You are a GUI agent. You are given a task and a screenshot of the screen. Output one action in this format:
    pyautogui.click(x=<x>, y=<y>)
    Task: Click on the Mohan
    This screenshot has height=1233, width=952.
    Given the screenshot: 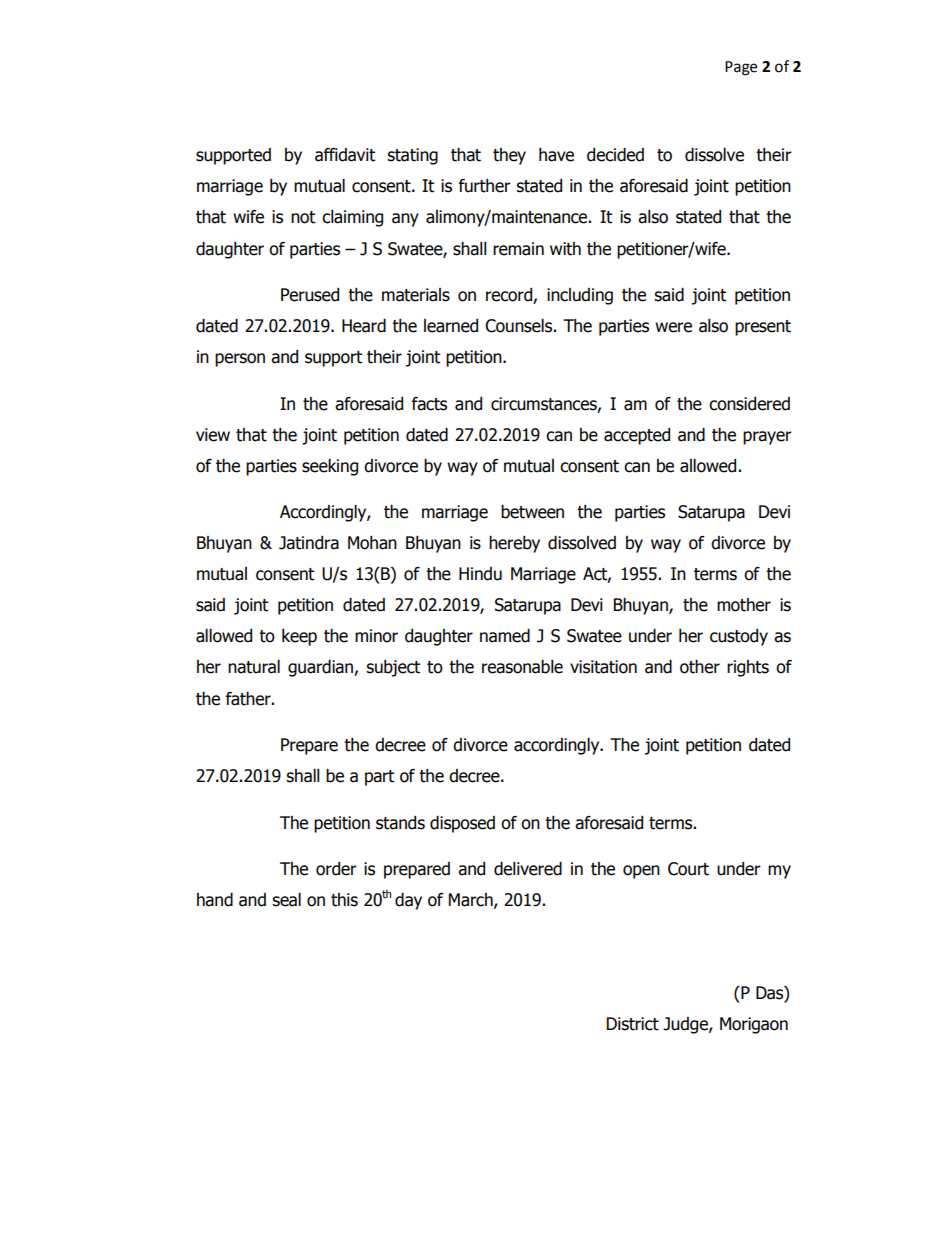 What is the action you would take?
    pyautogui.click(x=372, y=543)
